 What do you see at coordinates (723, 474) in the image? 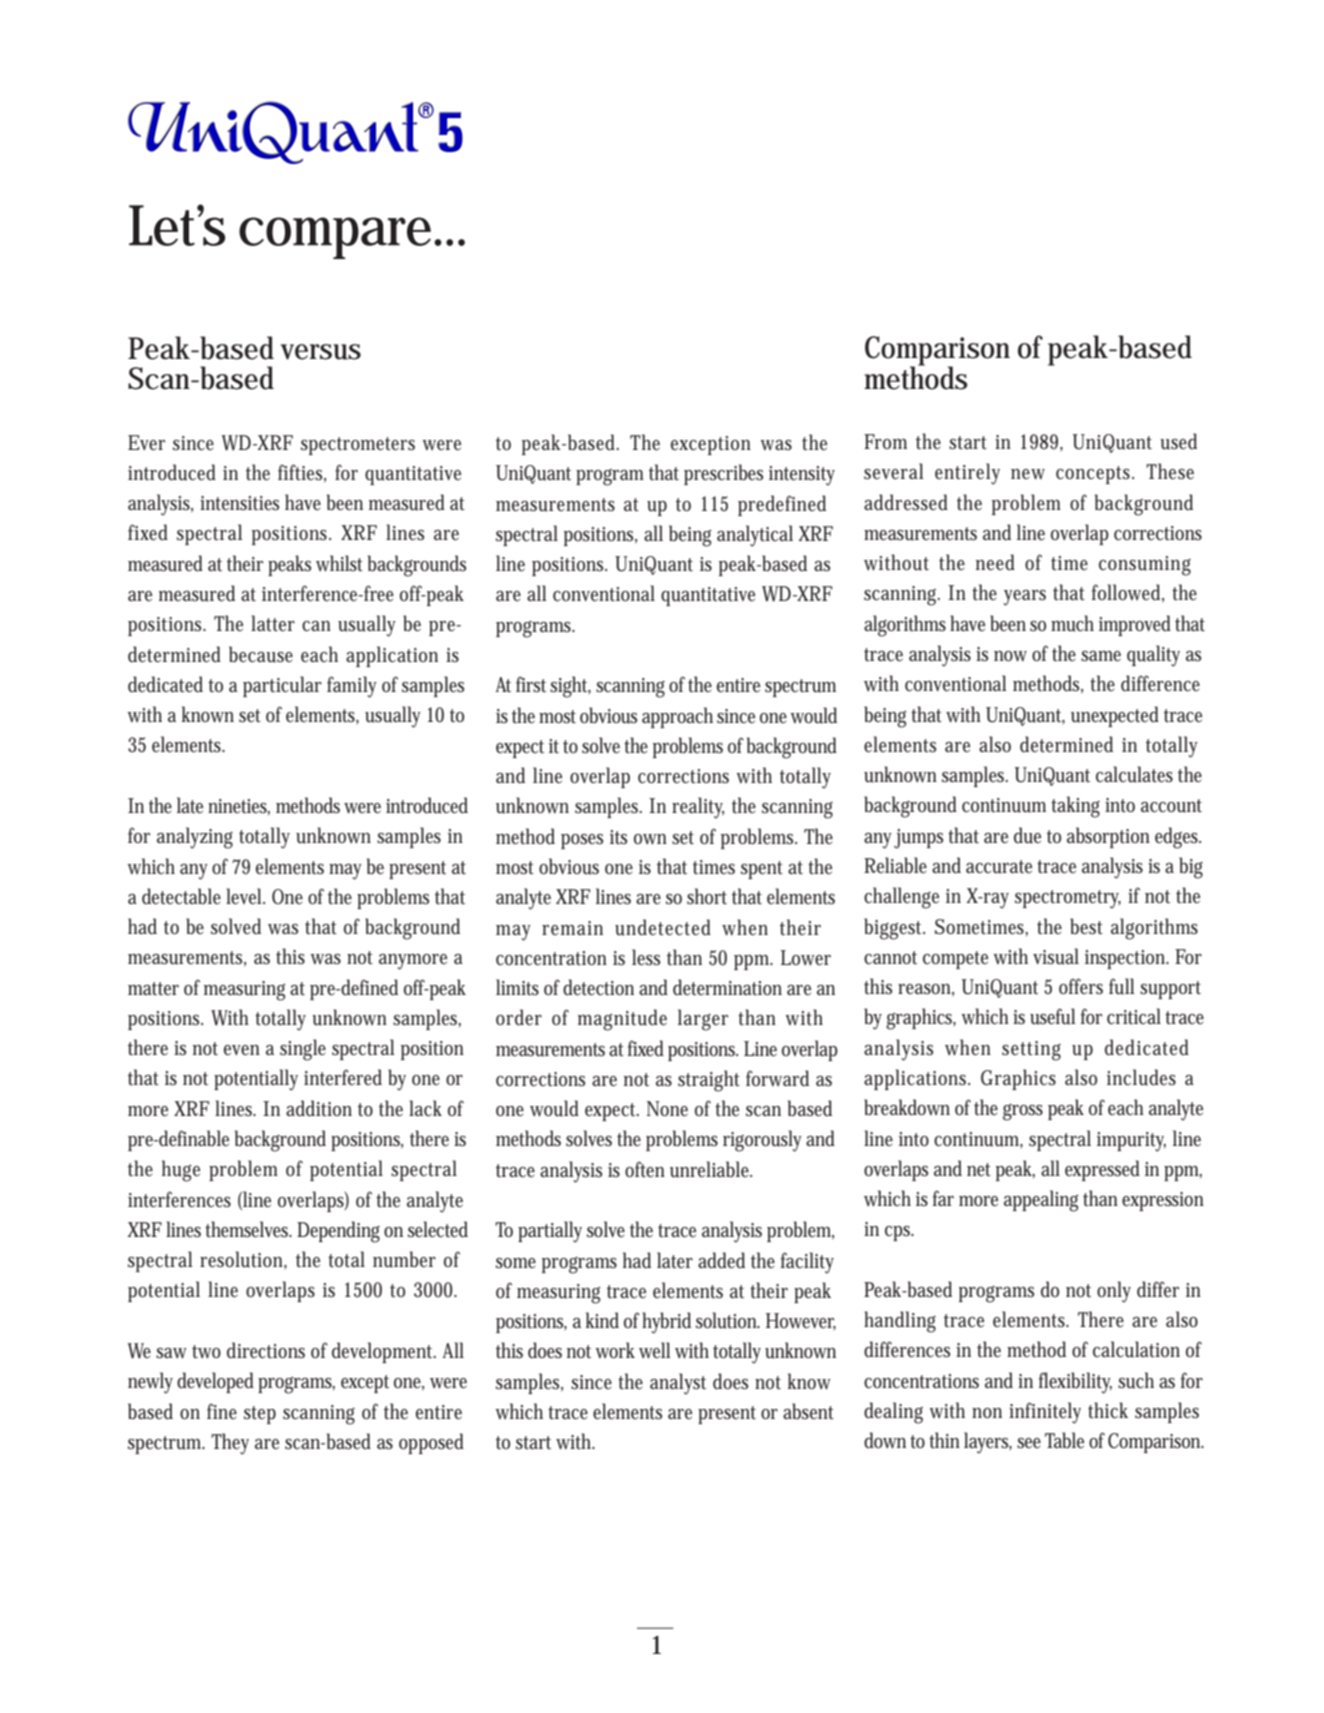
I see `prescribes` at bounding box center [723, 474].
